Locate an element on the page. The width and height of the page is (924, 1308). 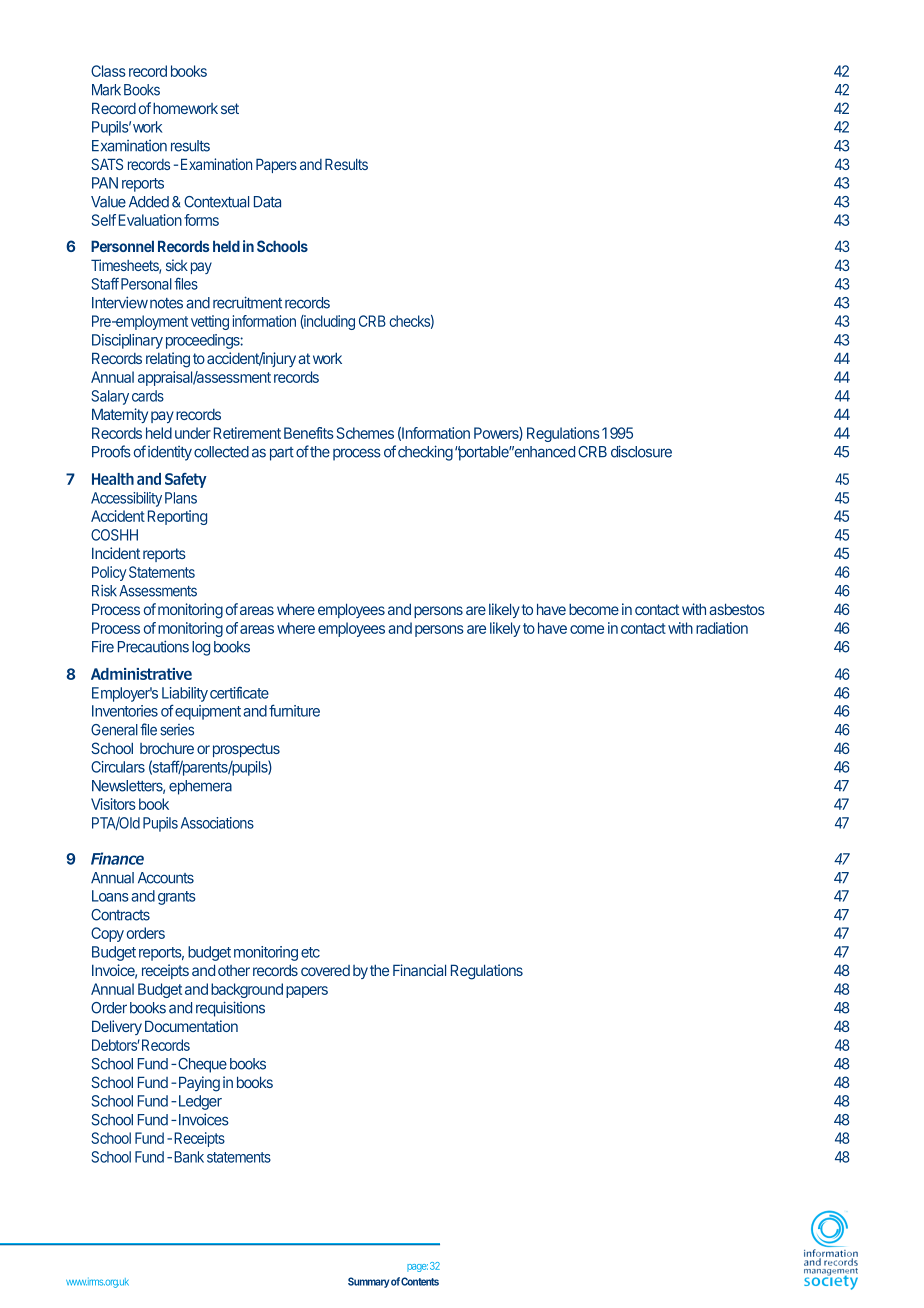
Contextual is located at coordinates (216, 202).
